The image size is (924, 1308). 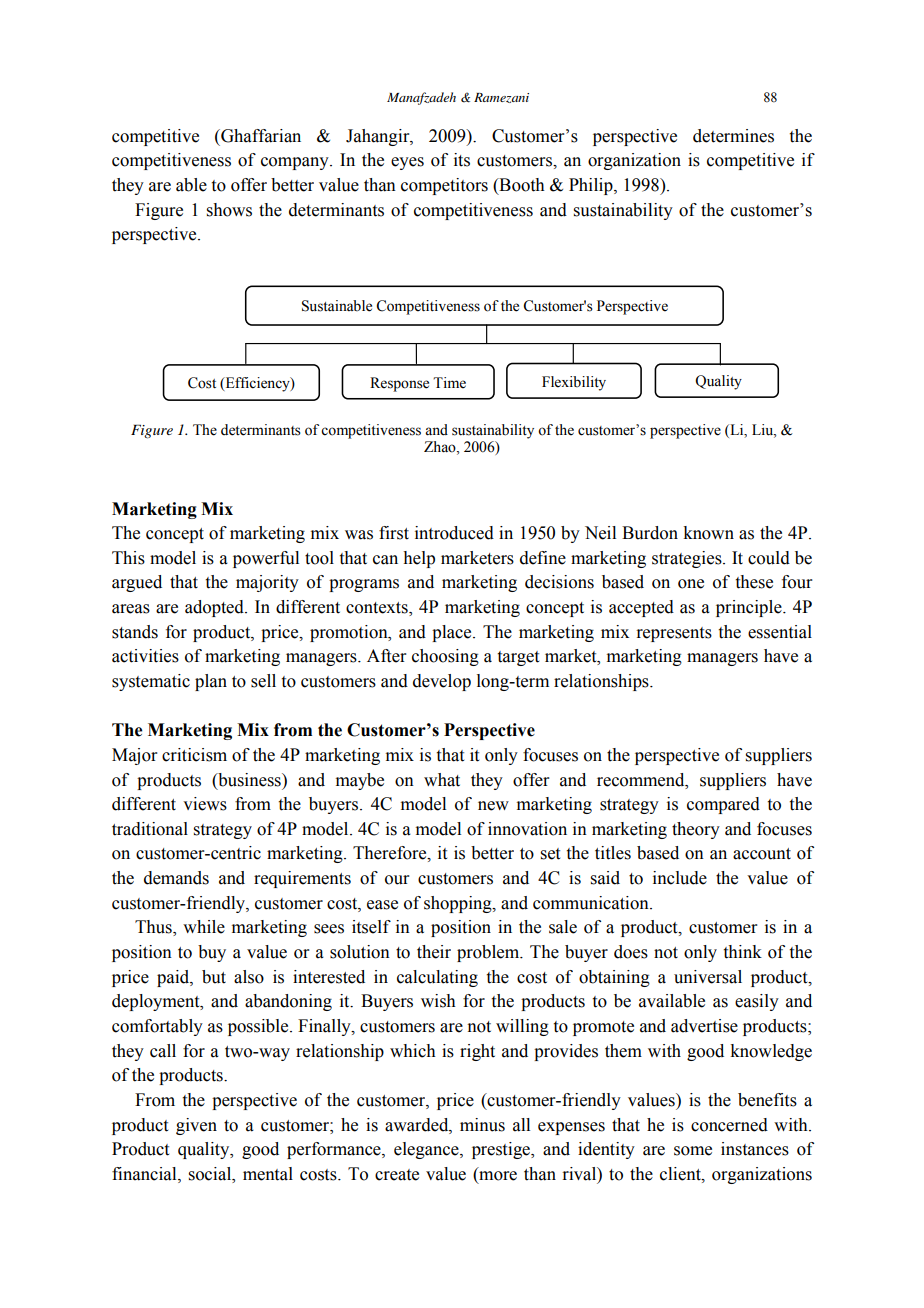 I want to click on powerful, so click(x=266, y=559).
